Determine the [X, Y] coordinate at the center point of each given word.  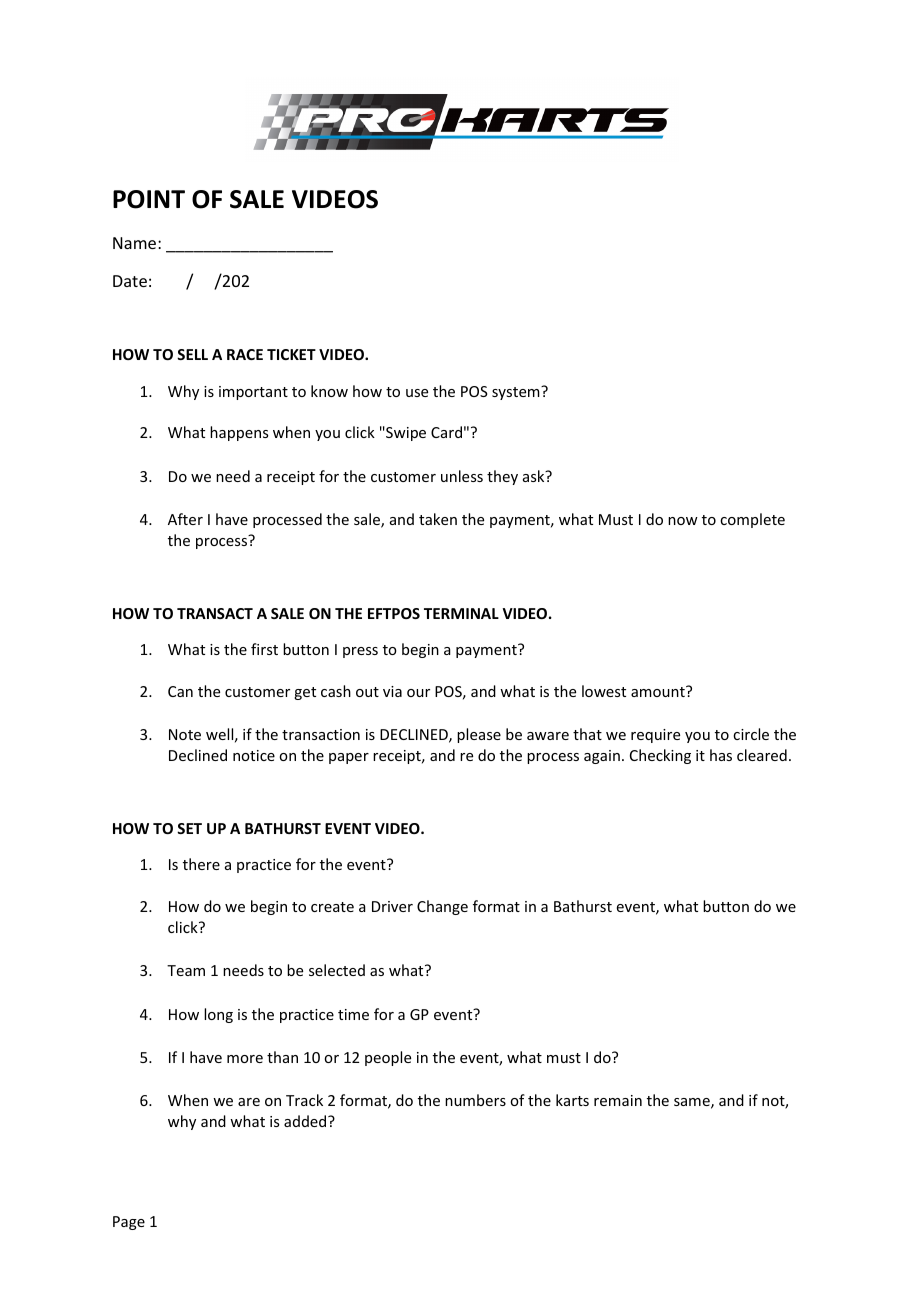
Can [180, 691]
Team [186, 970]
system [517, 393]
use [417, 393]
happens [239, 433]
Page [129, 1223]
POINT [149, 199]
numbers [475, 1100]
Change [442, 907]
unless [462, 476]
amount [659, 691]
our [418, 693]
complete [752, 520]
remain [618, 1100]
